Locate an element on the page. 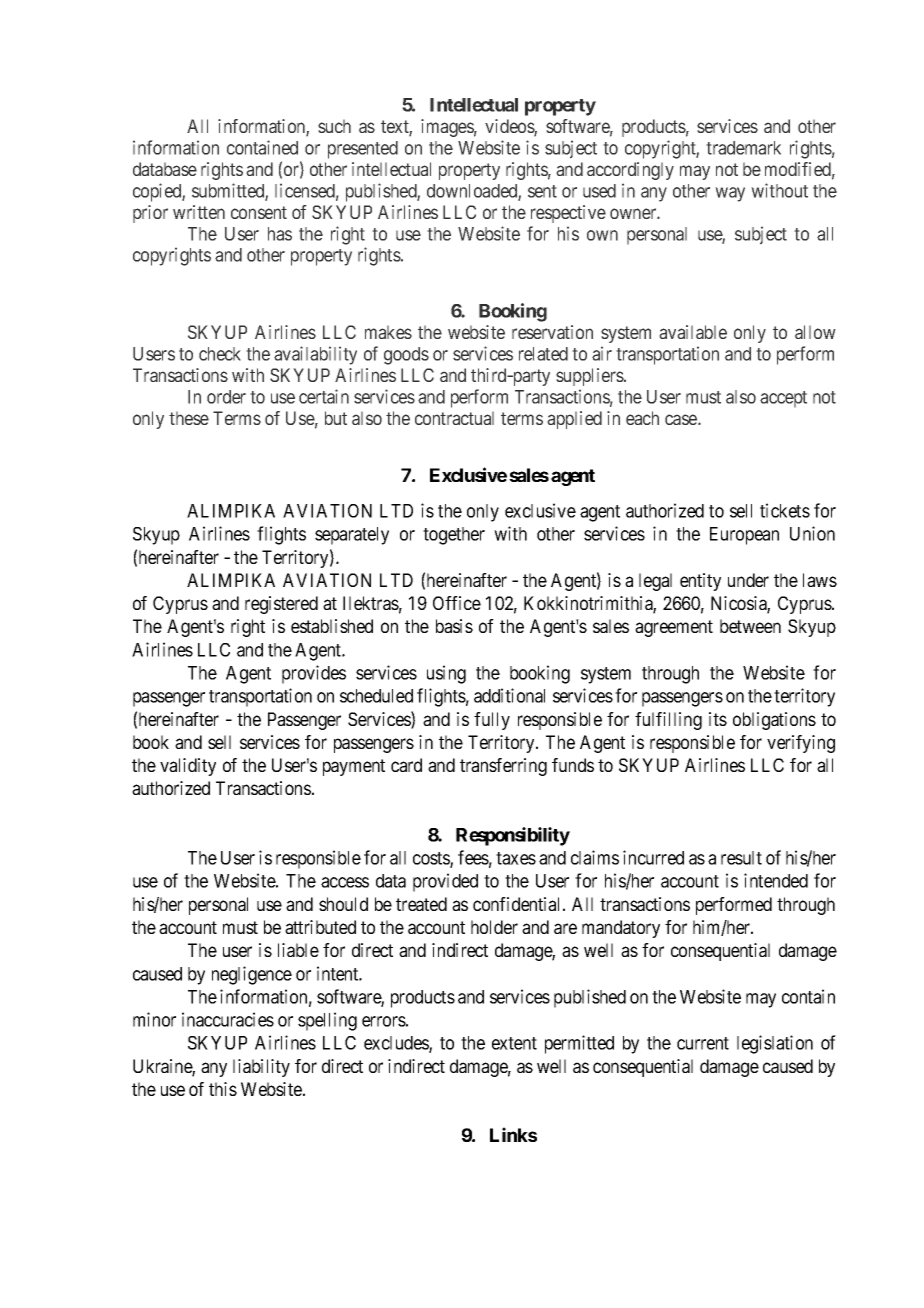  contractual is located at coordinates (454, 418).
